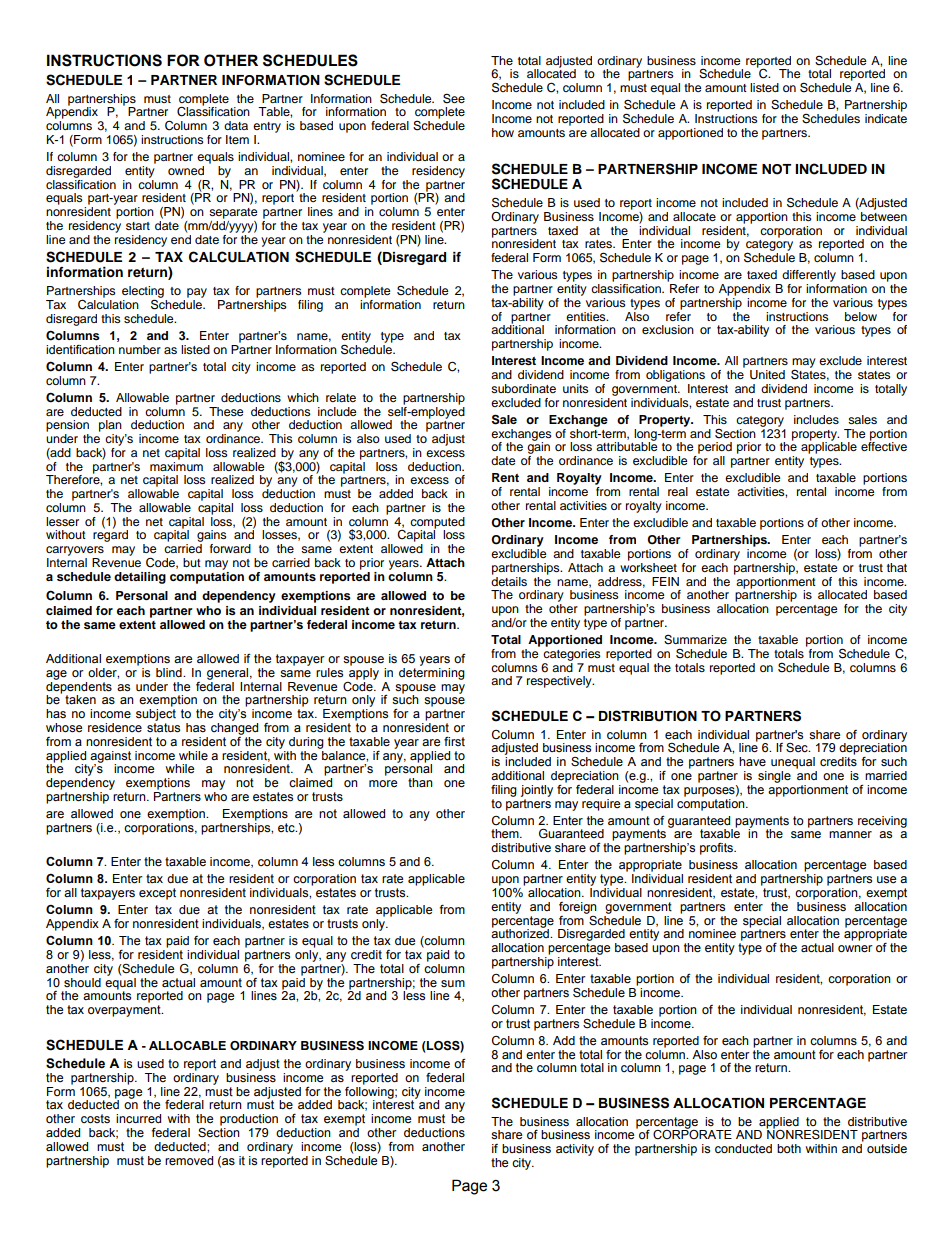 Image resolution: width=952 pixels, height=1233 pixels. What do you see at coordinates (774, 777) in the screenshot?
I see `single` at bounding box center [774, 777].
